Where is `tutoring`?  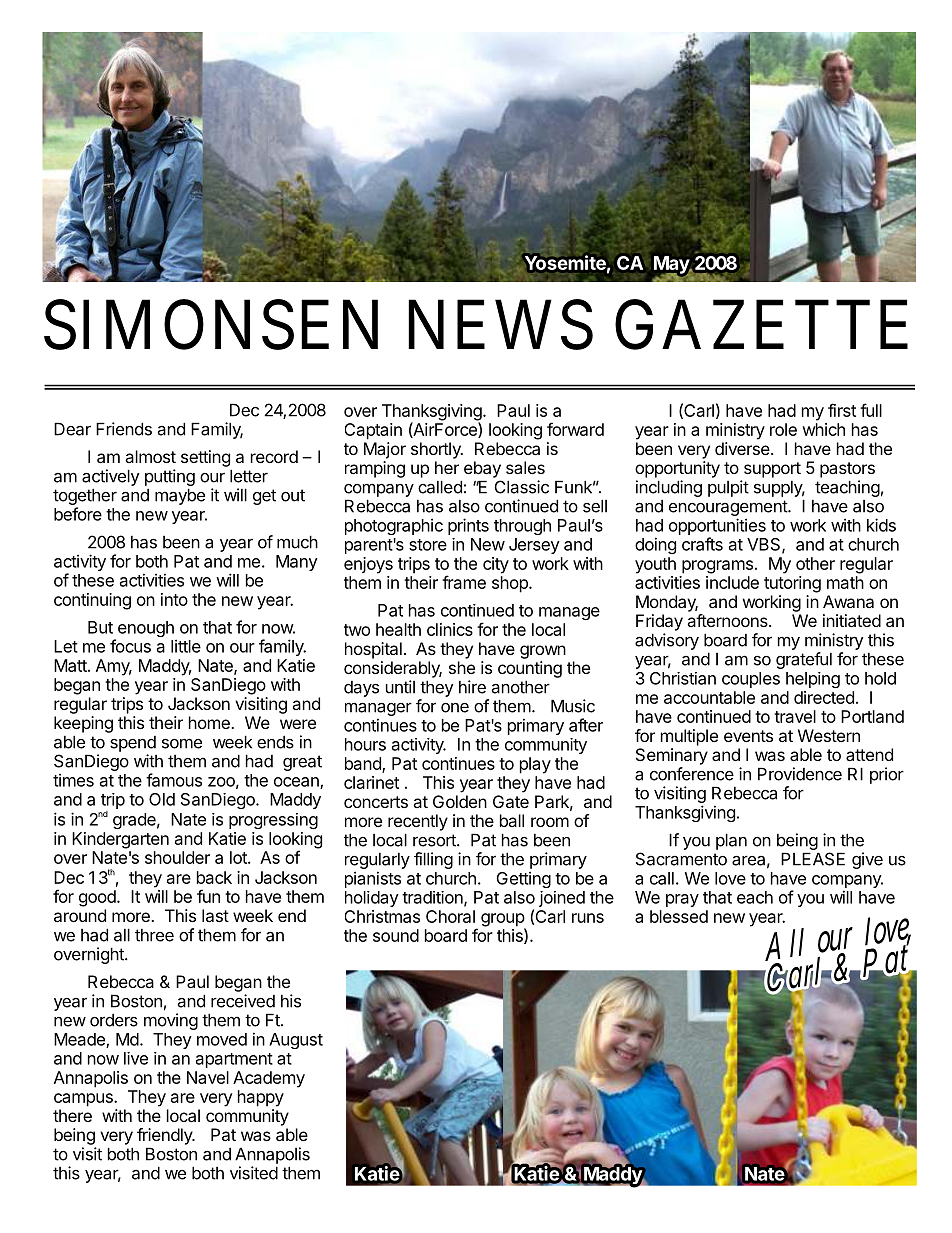 tutoring is located at coordinates (792, 584).
